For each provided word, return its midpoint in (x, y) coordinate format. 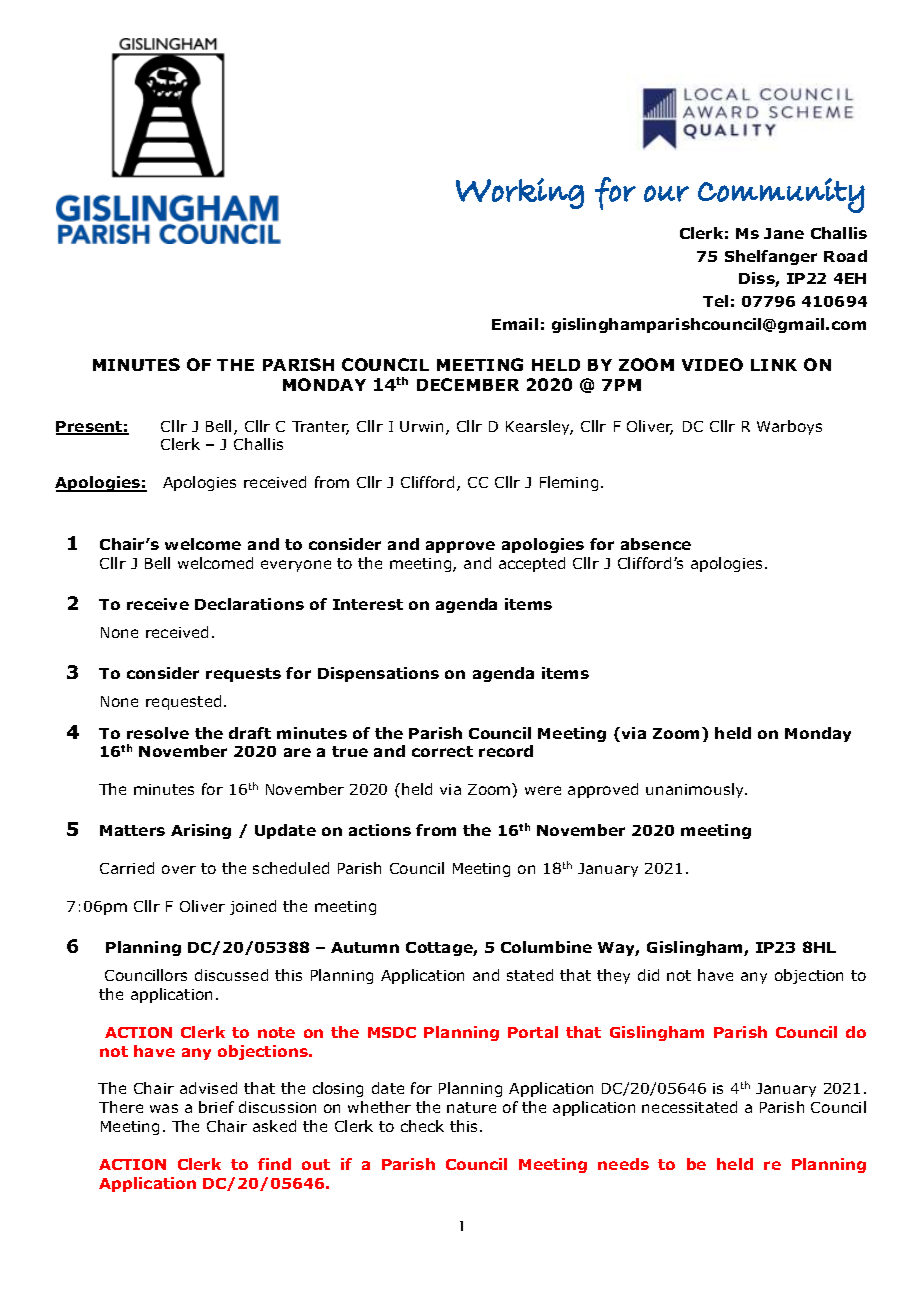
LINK (774, 365)
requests (243, 675)
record (506, 751)
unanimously (696, 790)
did (648, 975)
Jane (784, 233)
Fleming (569, 483)
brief (216, 1107)
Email (515, 324)
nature (471, 1107)
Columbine (546, 947)
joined (253, 907)
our (666, 193)
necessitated (689, 1107)
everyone (296, 566)
